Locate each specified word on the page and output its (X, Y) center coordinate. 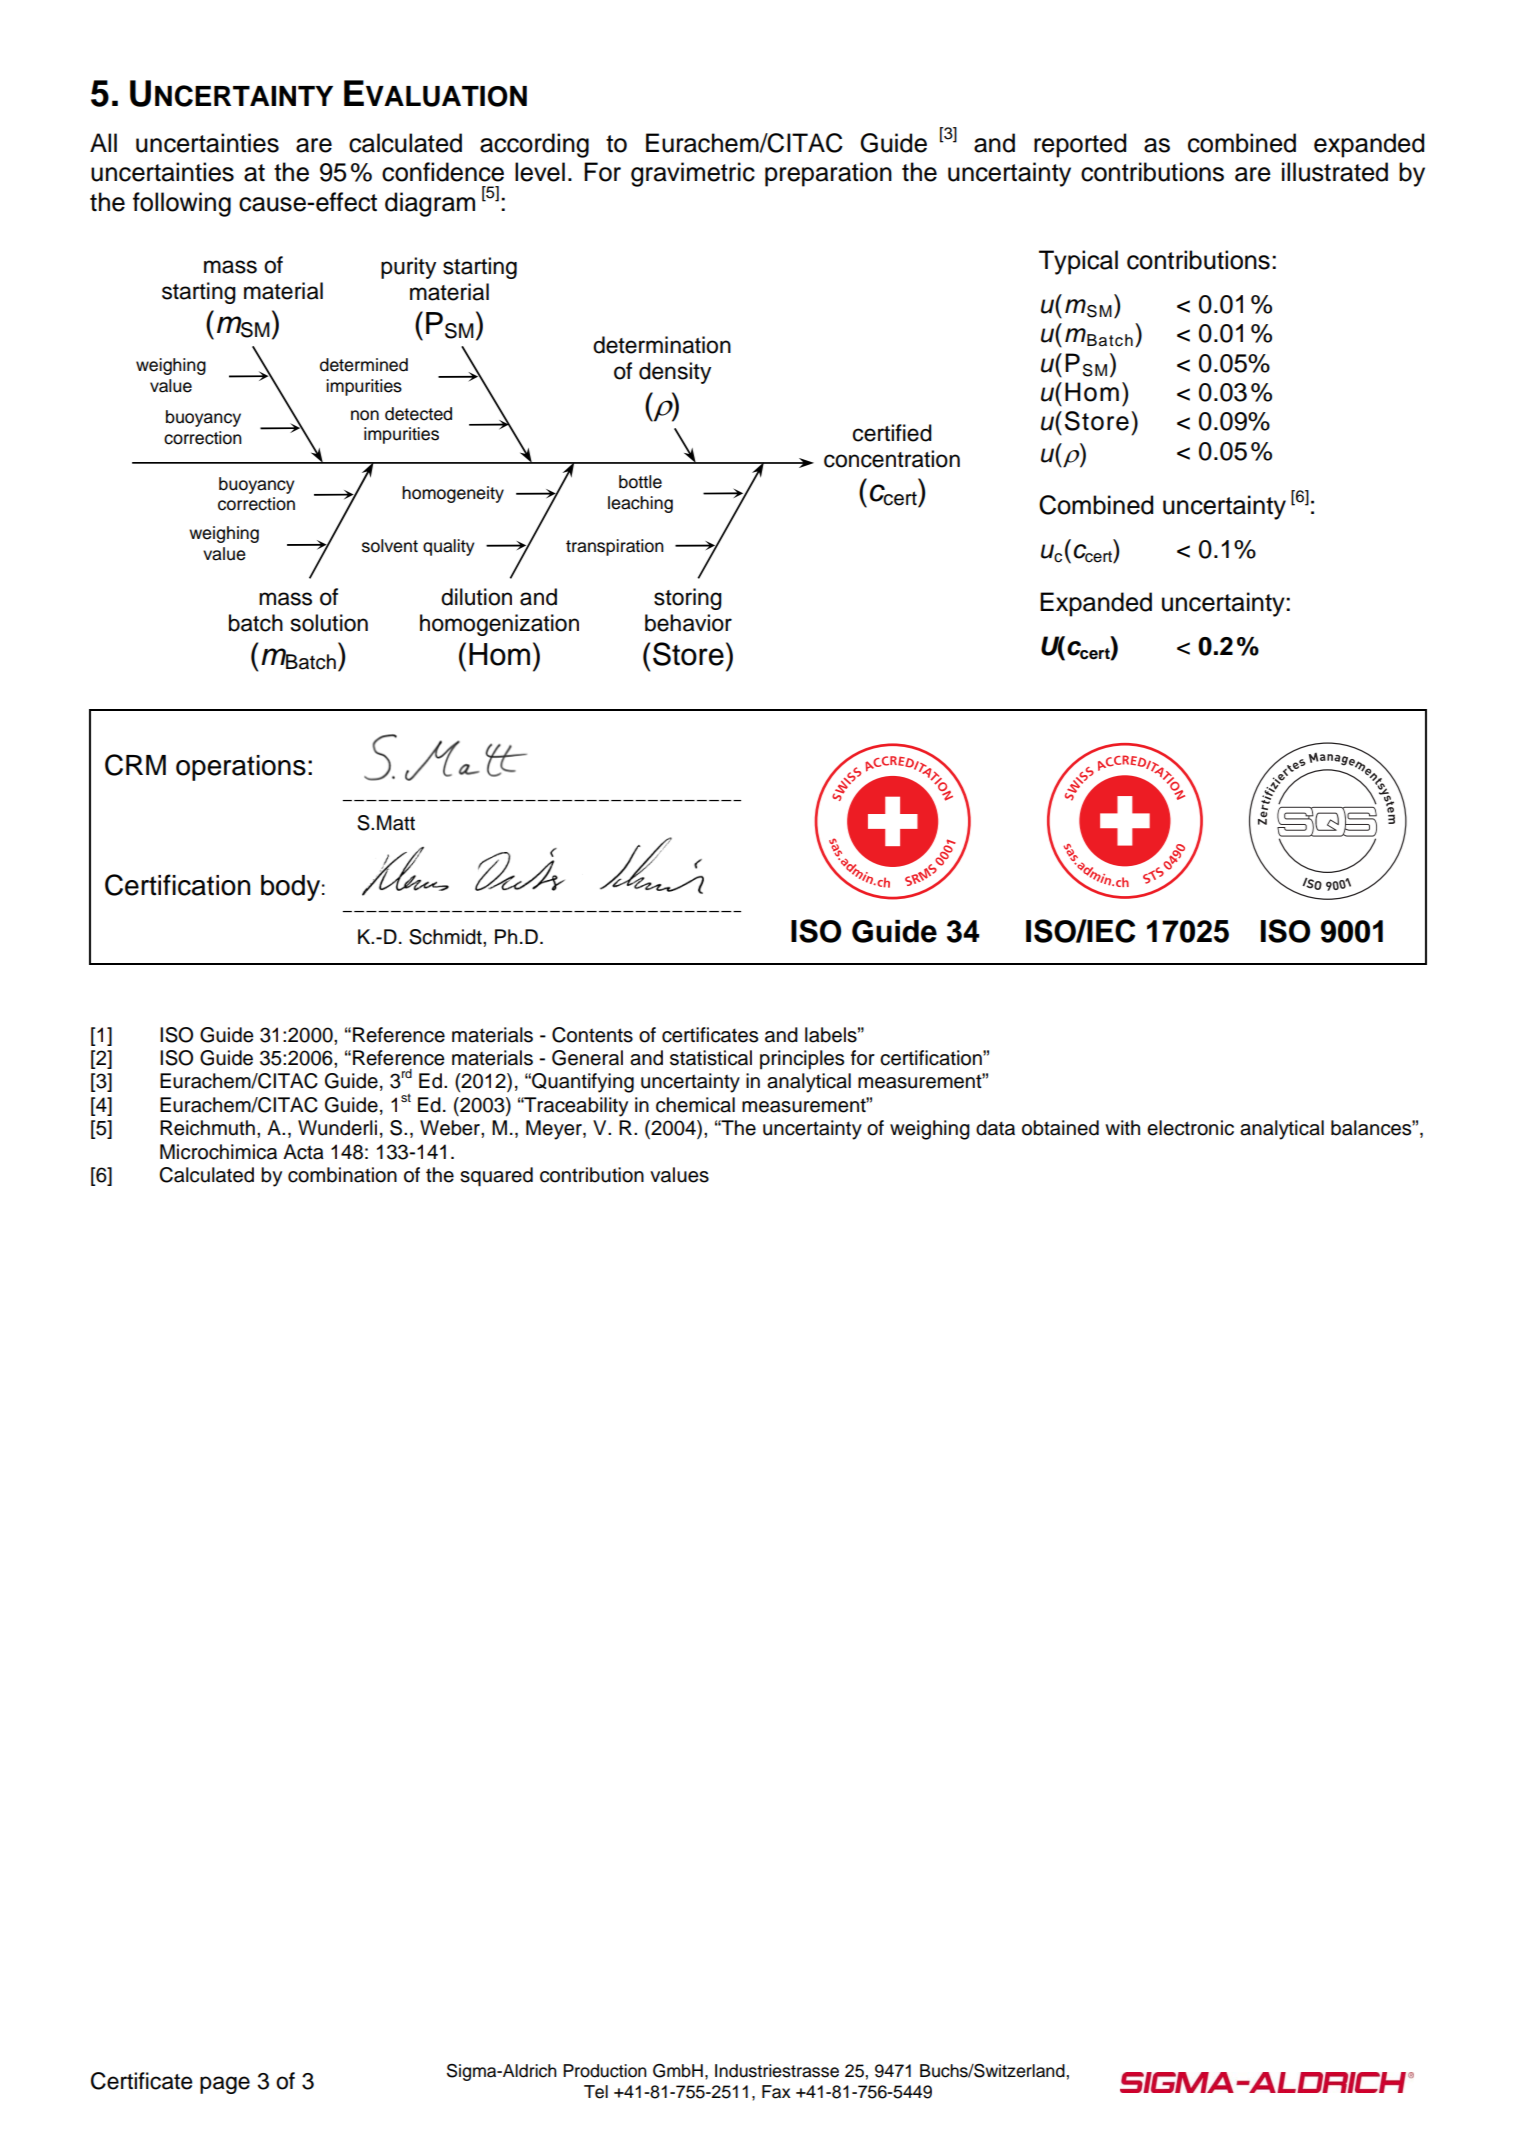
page (225, 2085)
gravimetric (693, 174)
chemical (695, 1105)
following (182, 204)
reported (1080, 145)
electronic (1190, 1128)
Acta (303, 1152)
